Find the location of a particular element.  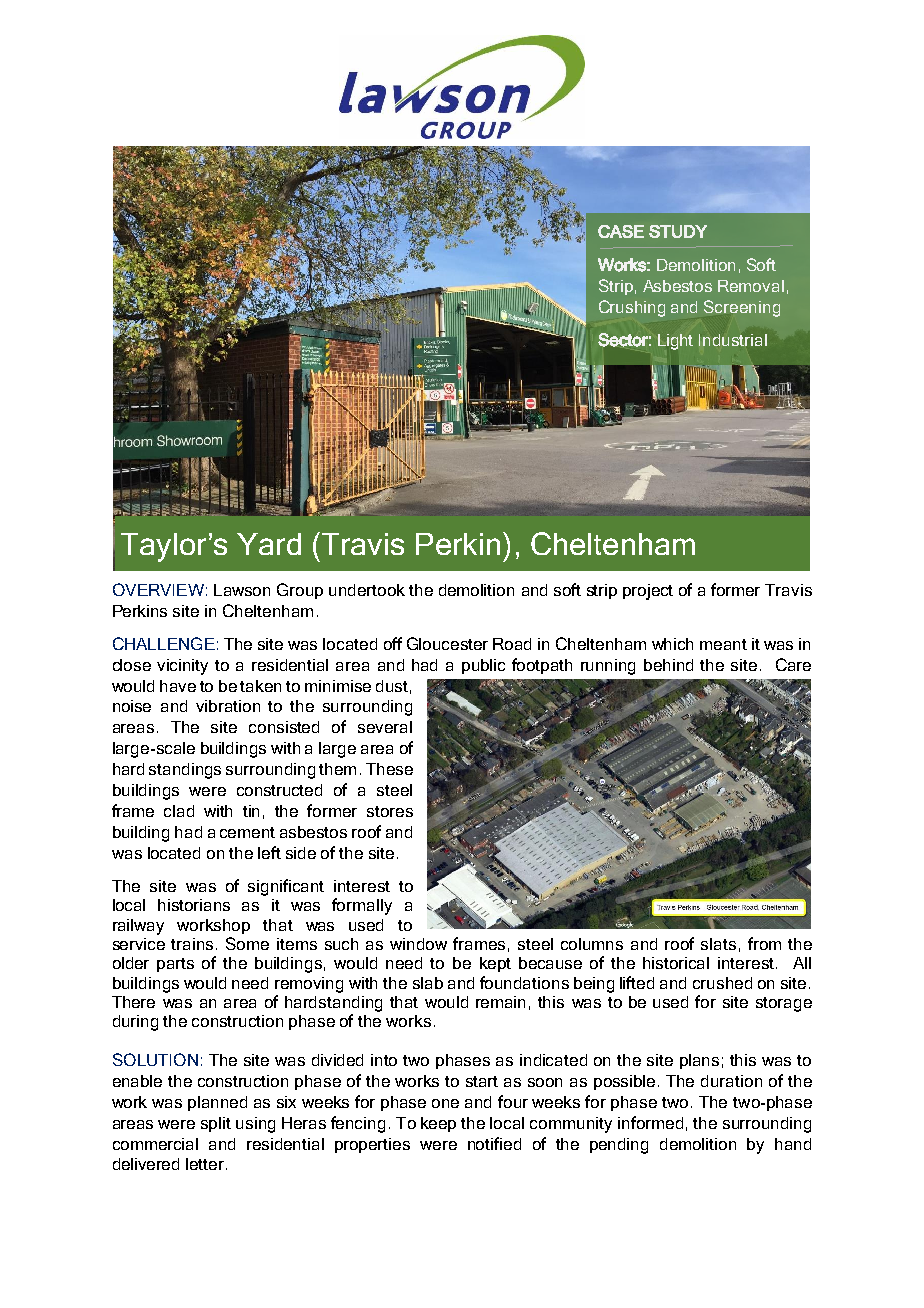

keep is located at coordinates (438, 1124).
